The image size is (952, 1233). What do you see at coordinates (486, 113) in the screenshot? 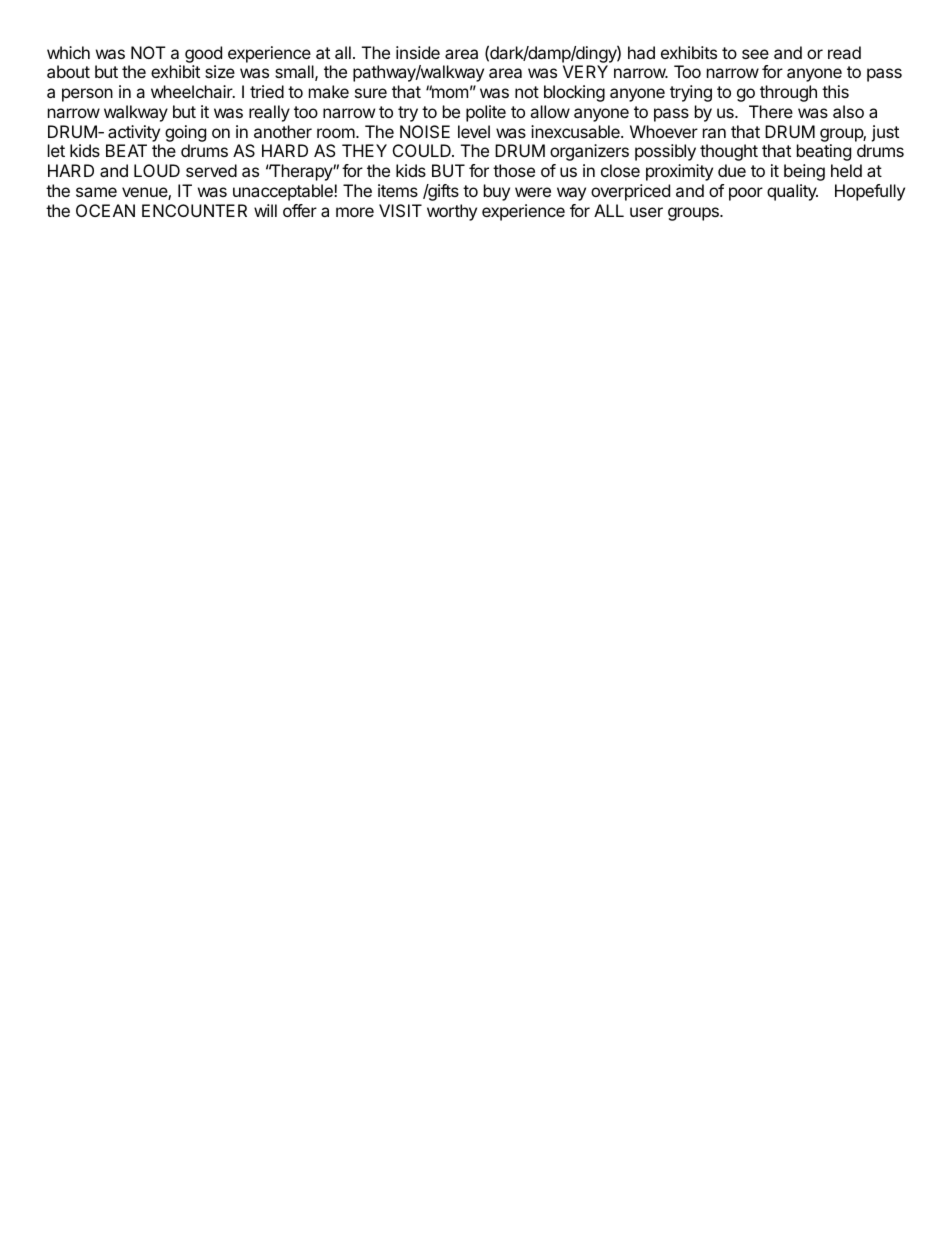
I see `polite` at bounding box center [486, 113].
